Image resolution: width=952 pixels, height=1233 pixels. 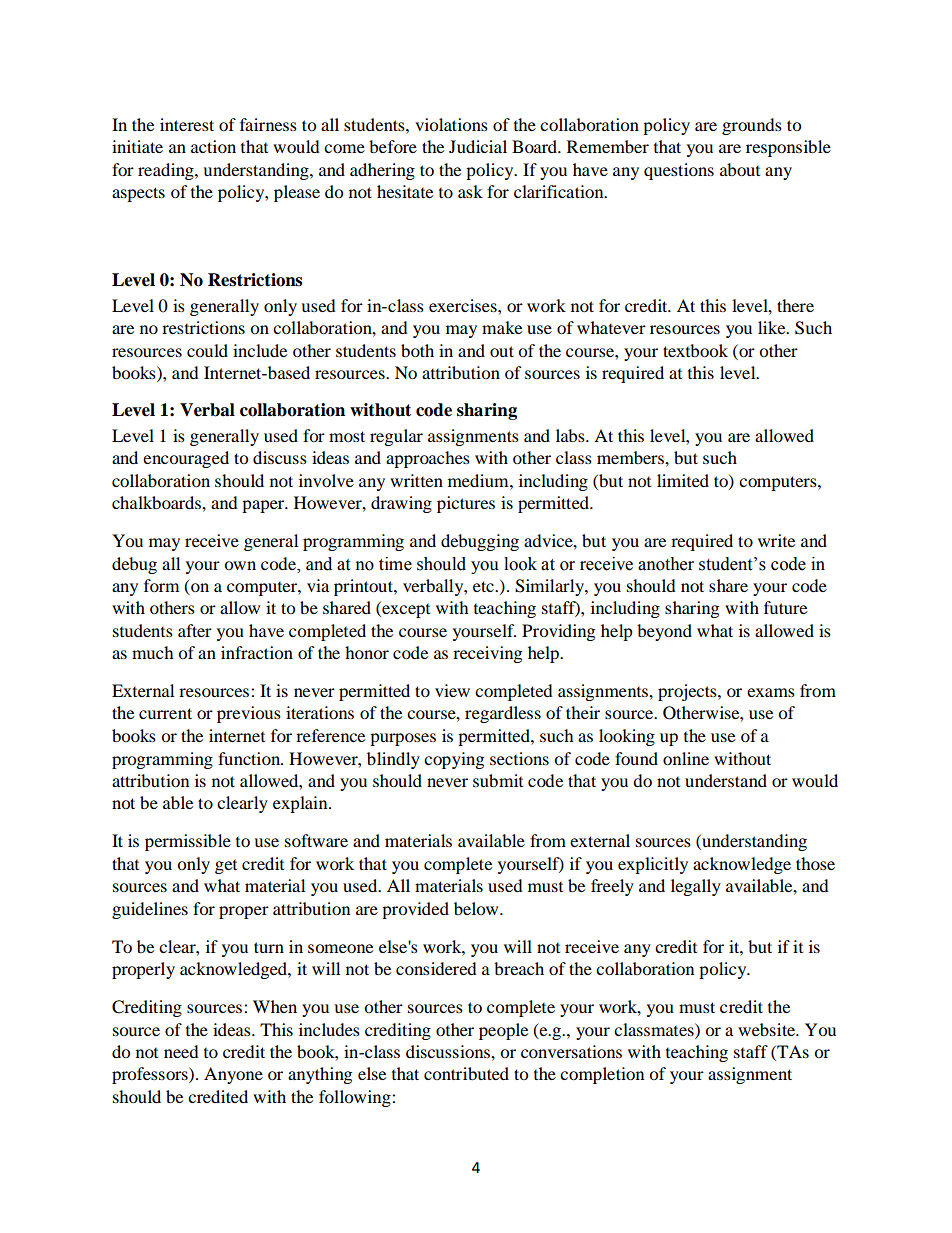 I want to click on about, so click(x=740, y=169).
